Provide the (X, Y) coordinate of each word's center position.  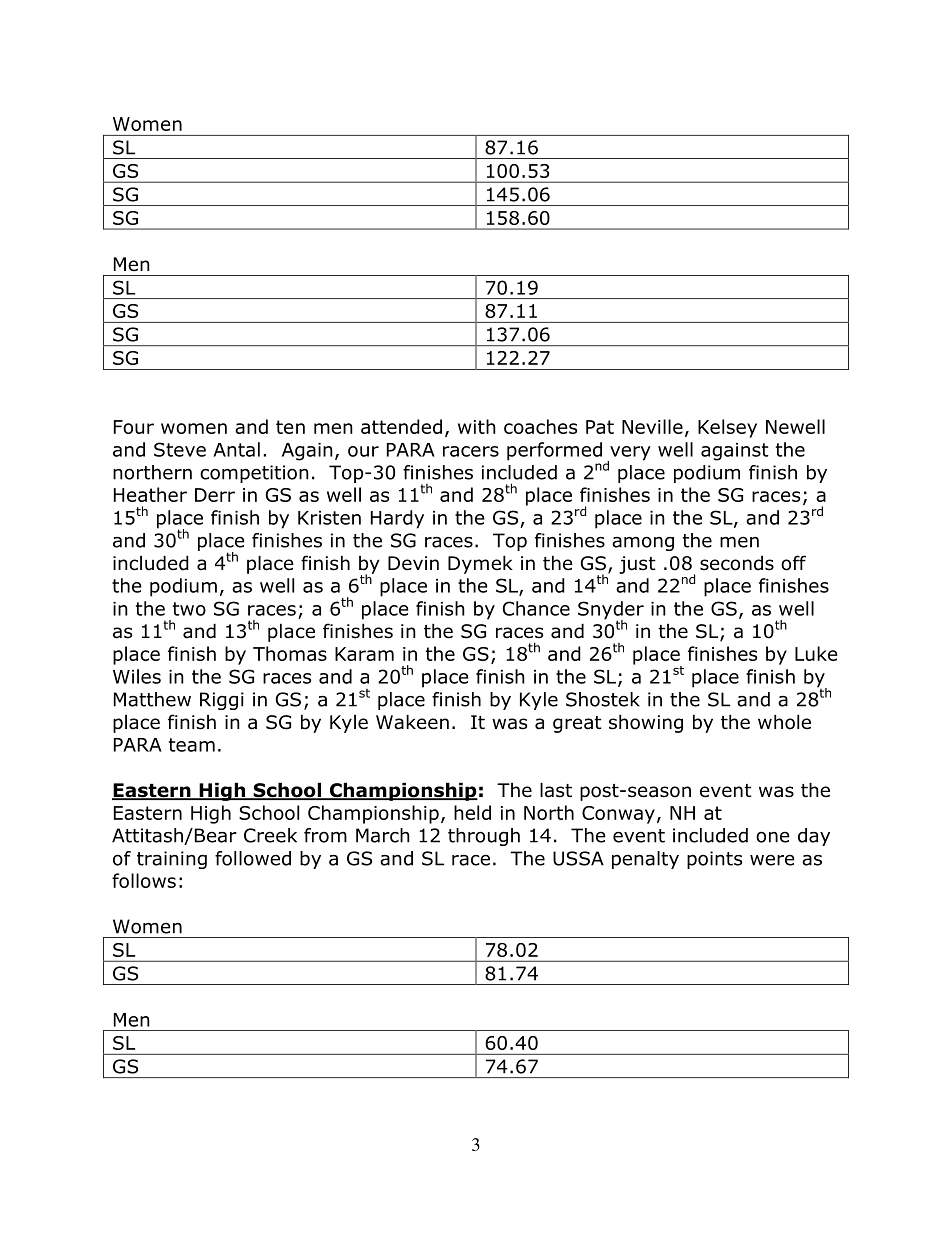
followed (253, 858)
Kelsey (727, 428)
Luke (816, 653)
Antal (236, 449)
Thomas (290, 653)
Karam (364, 654)
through (484, 837)
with (477, 426)
